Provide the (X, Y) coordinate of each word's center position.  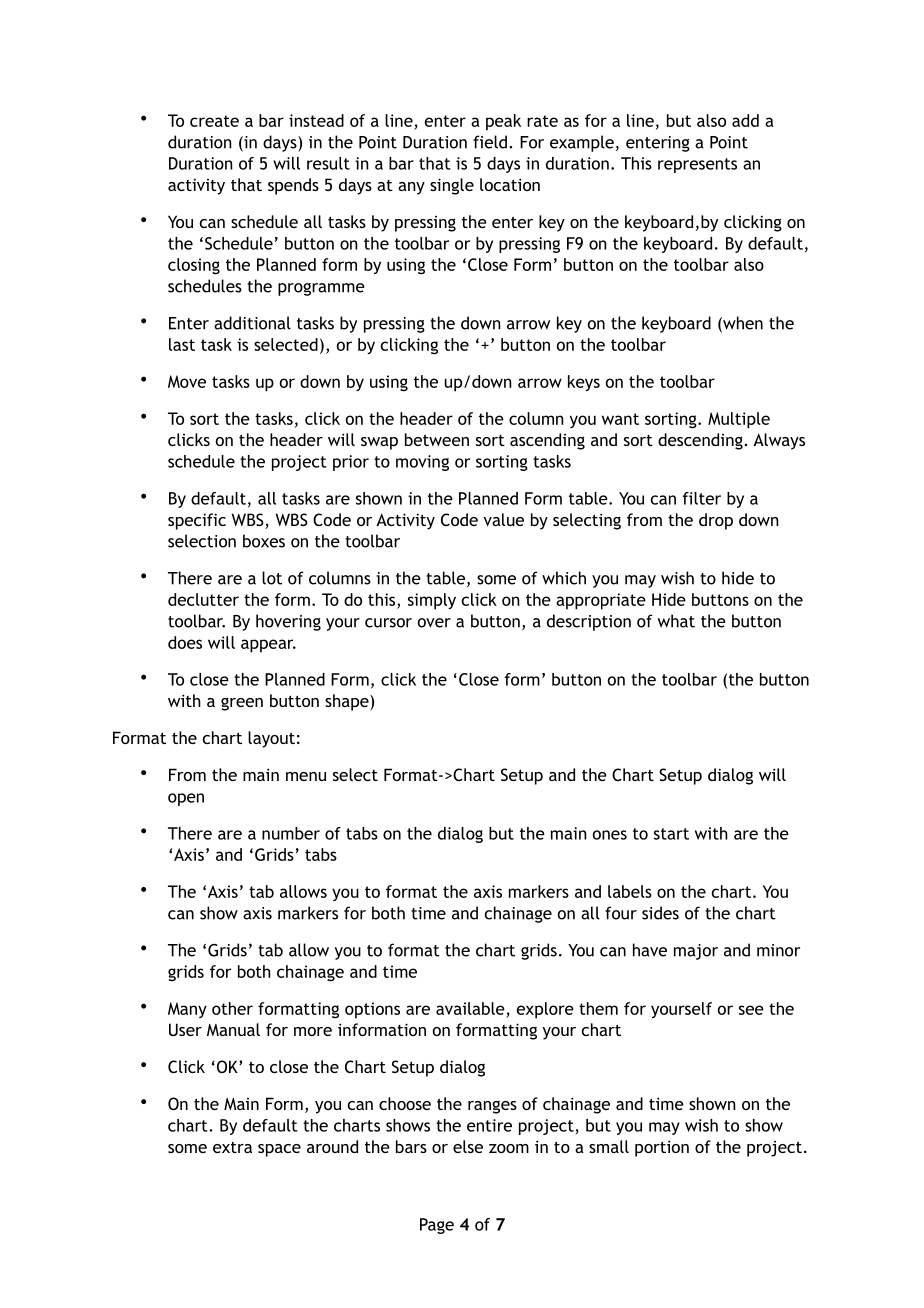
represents (697, 165)
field (490, 142)
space (279, 1150)
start (671, 834)
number (291, 833)
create (214, 121)
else (468, 1146)
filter (702, 498)
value (503, 519)
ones (610, 835)
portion (662, 1148)
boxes (264, 541)
